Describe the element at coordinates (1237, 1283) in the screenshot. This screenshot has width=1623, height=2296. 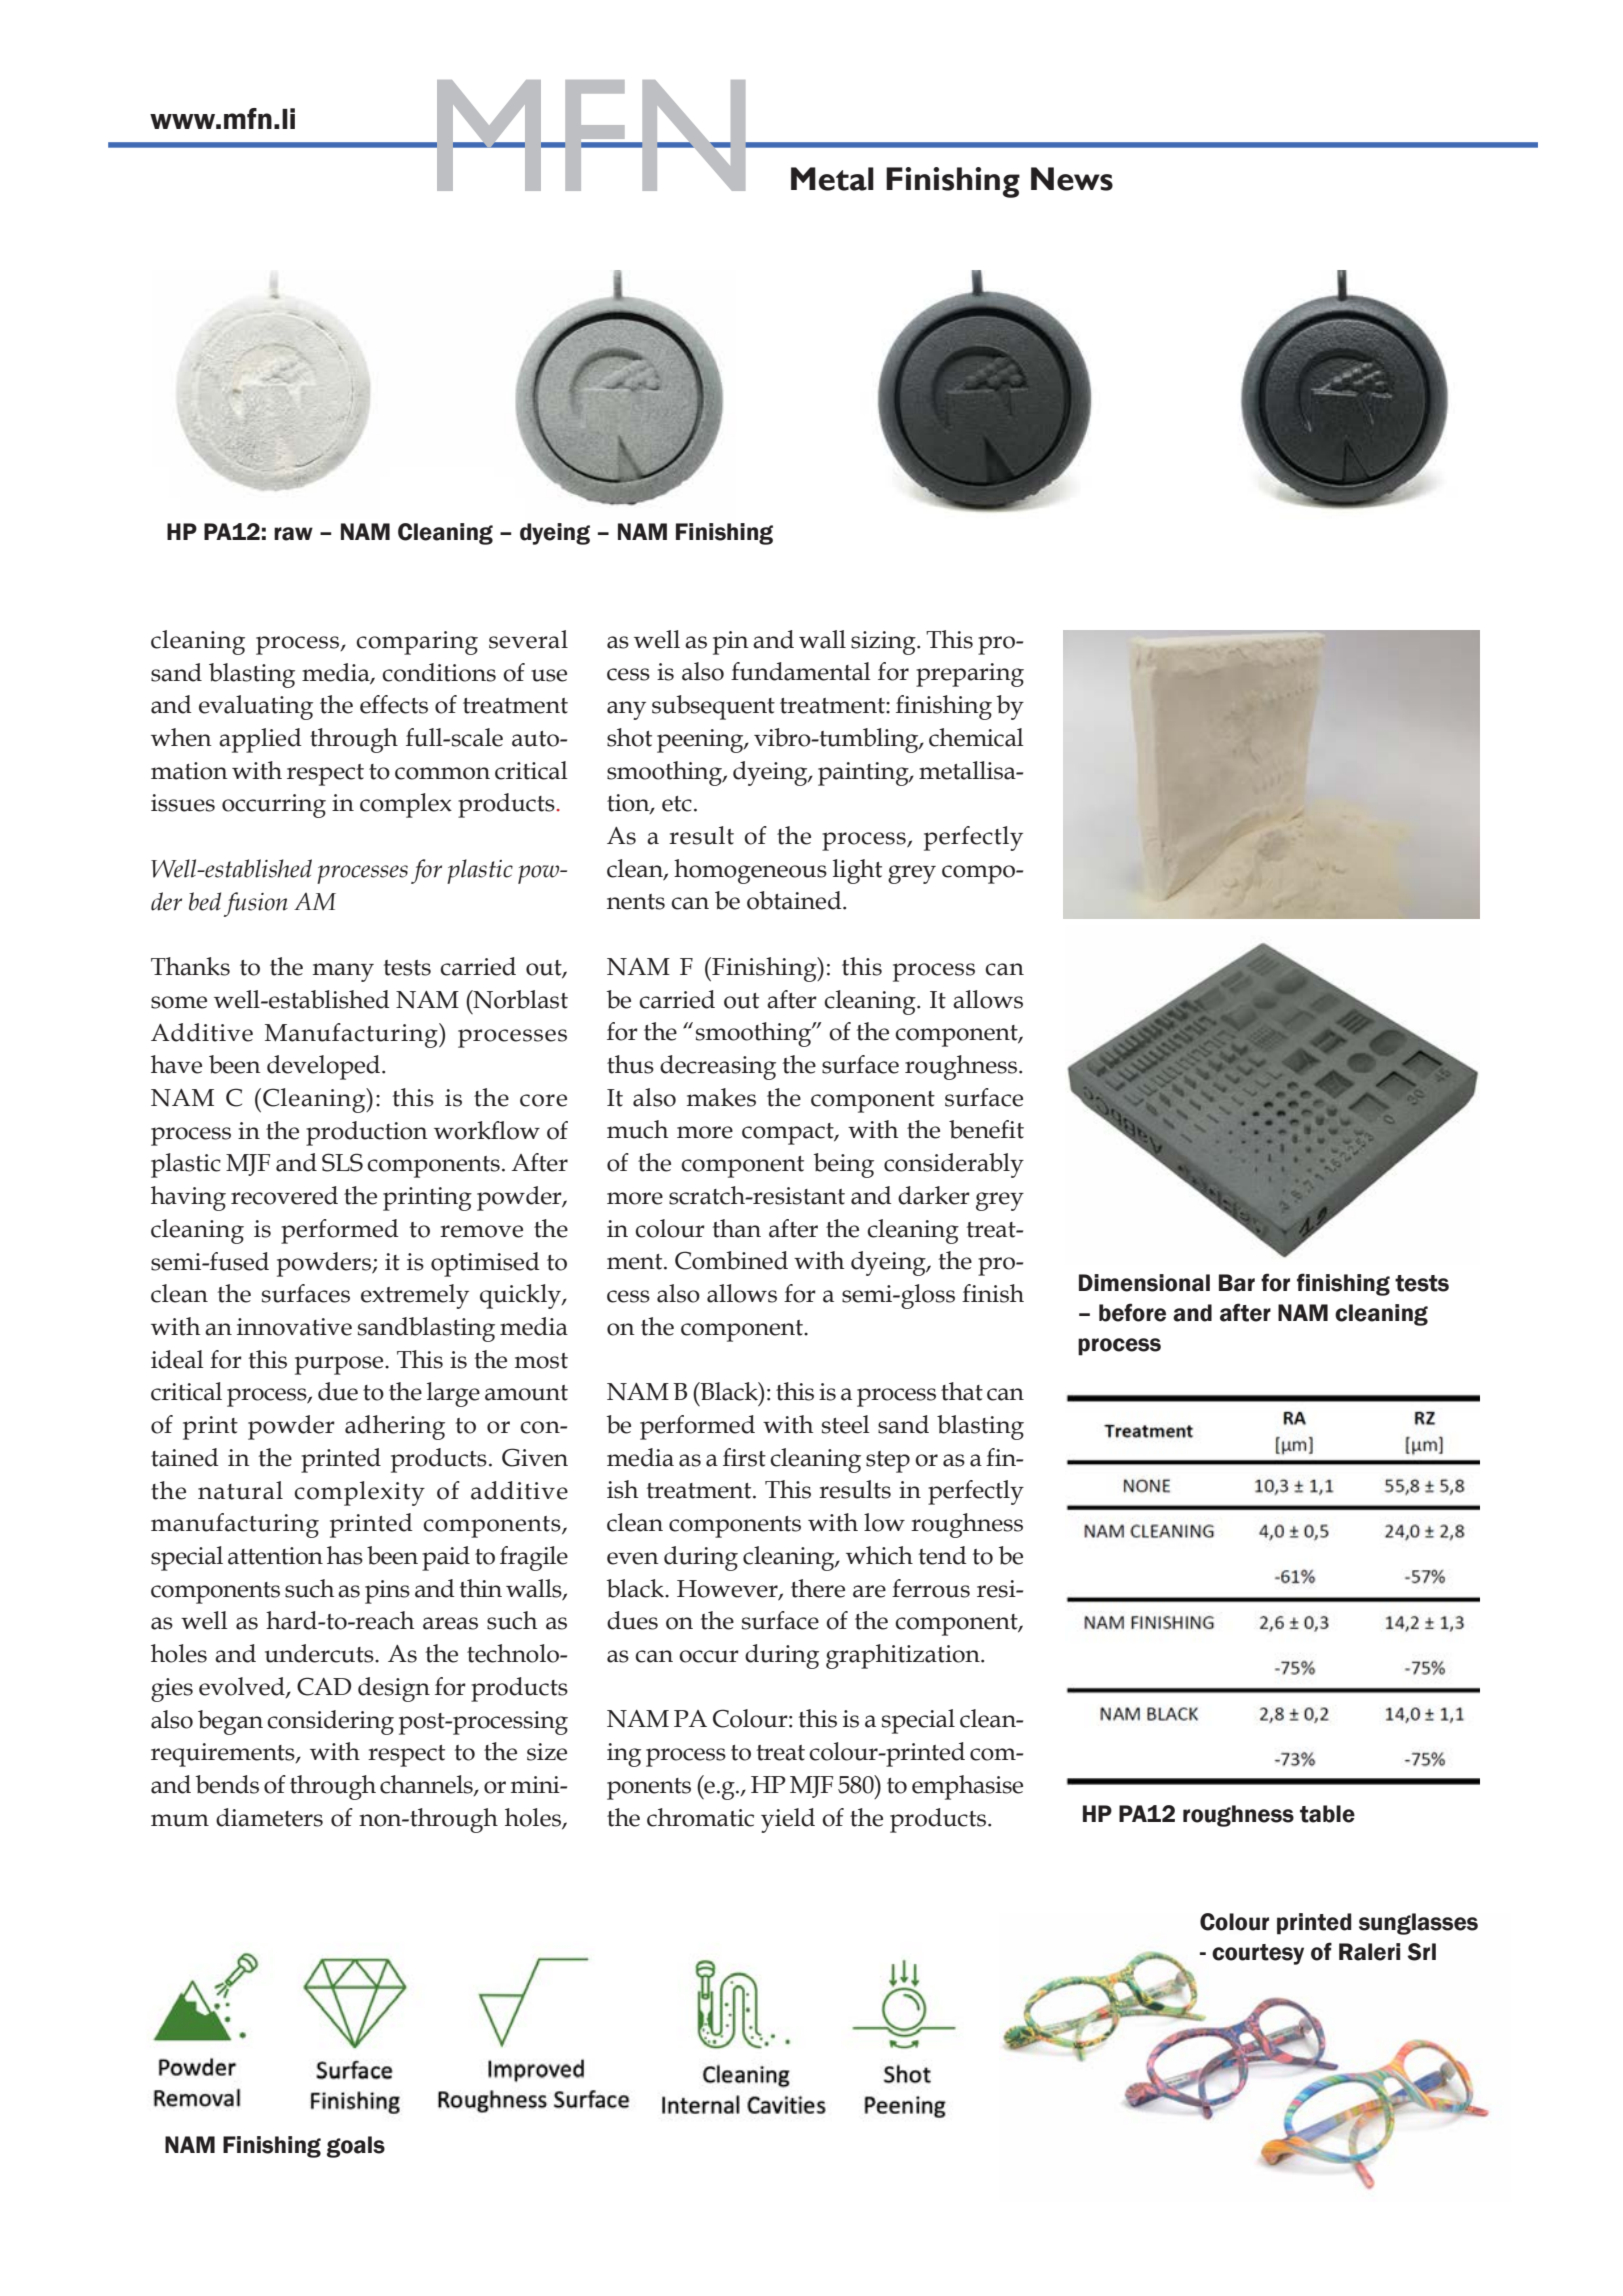
I see `Bar` at that location.
